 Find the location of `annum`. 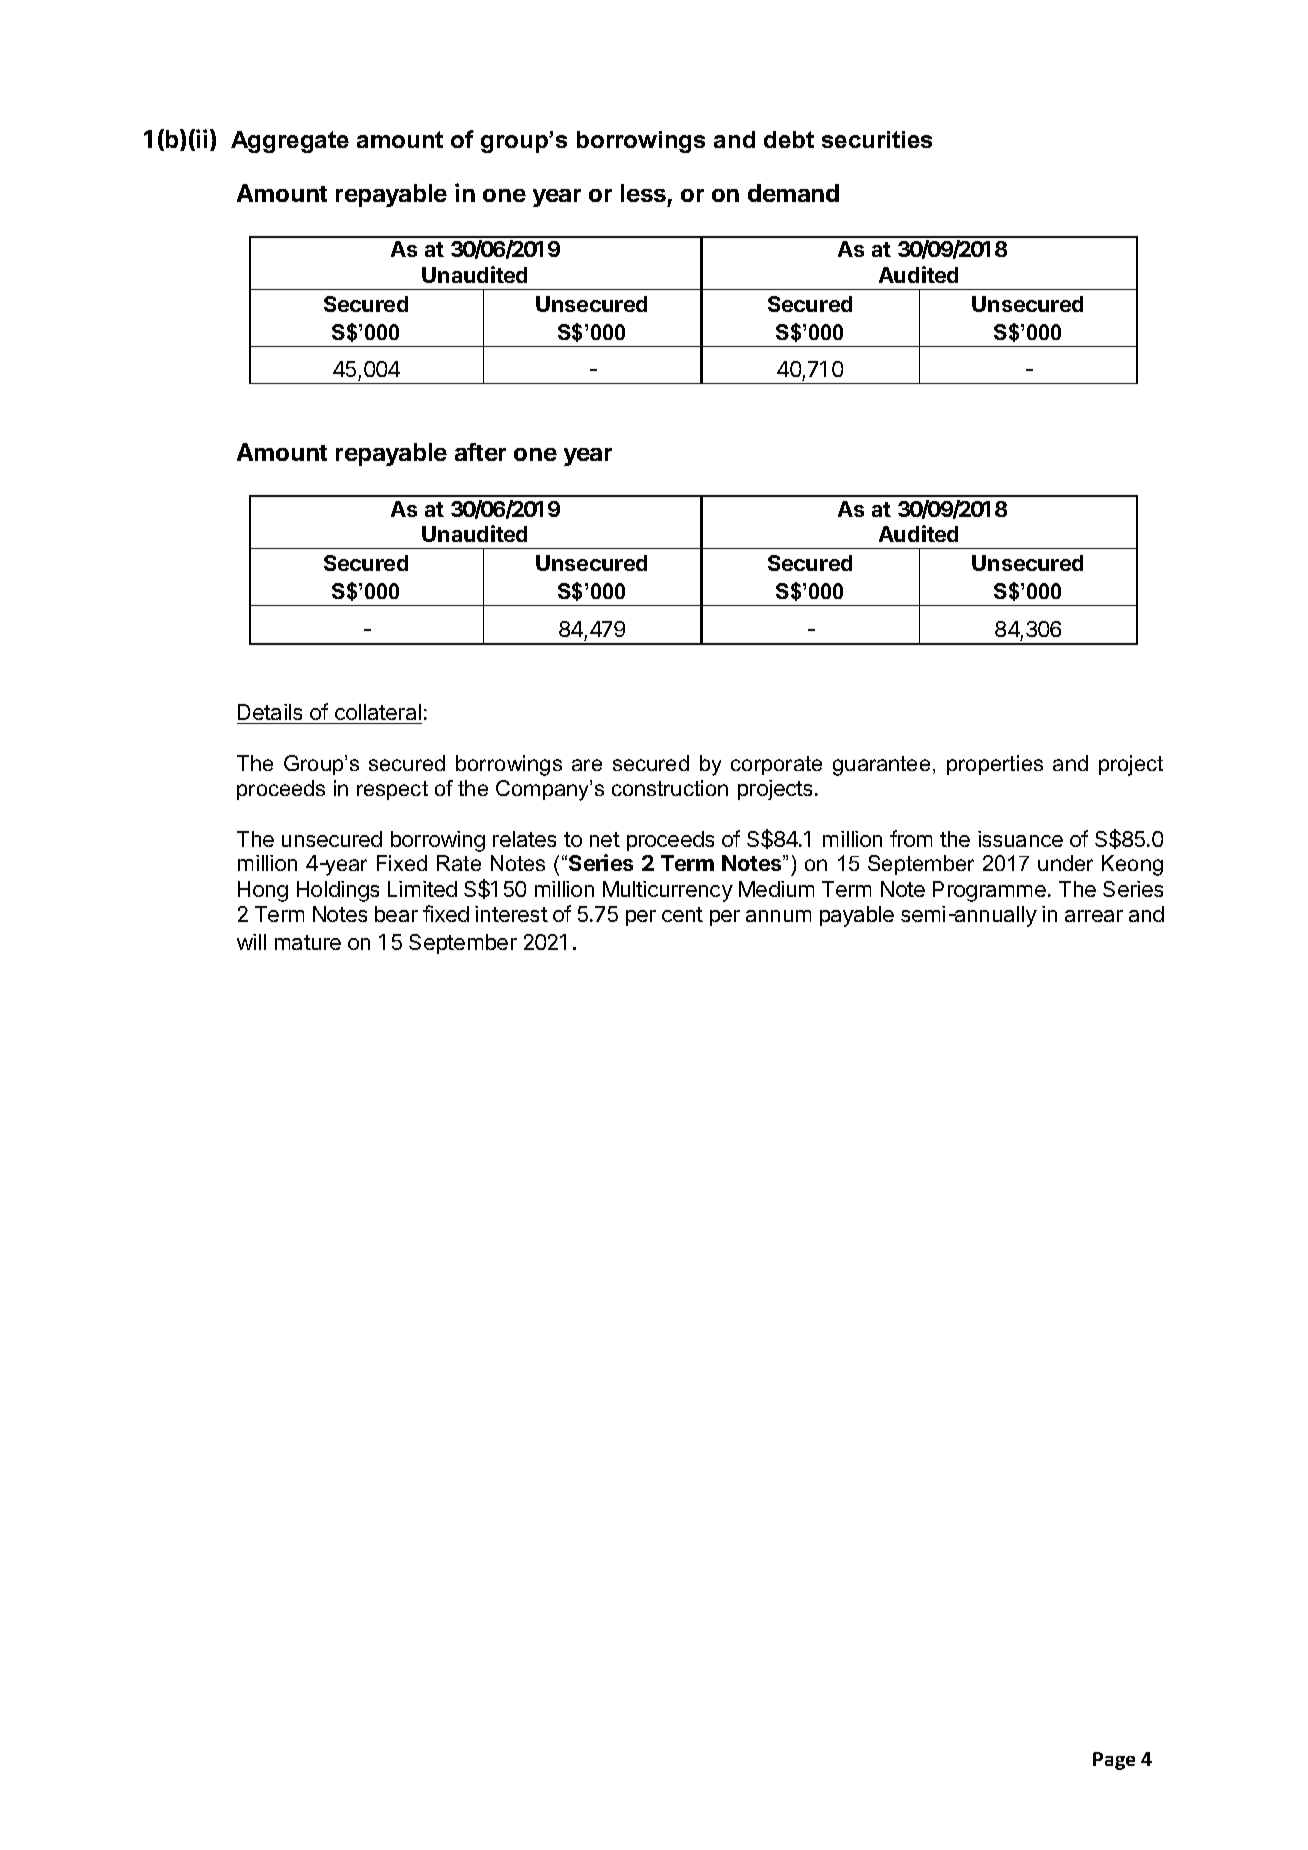

annum is located at coordinates (778, 916).
